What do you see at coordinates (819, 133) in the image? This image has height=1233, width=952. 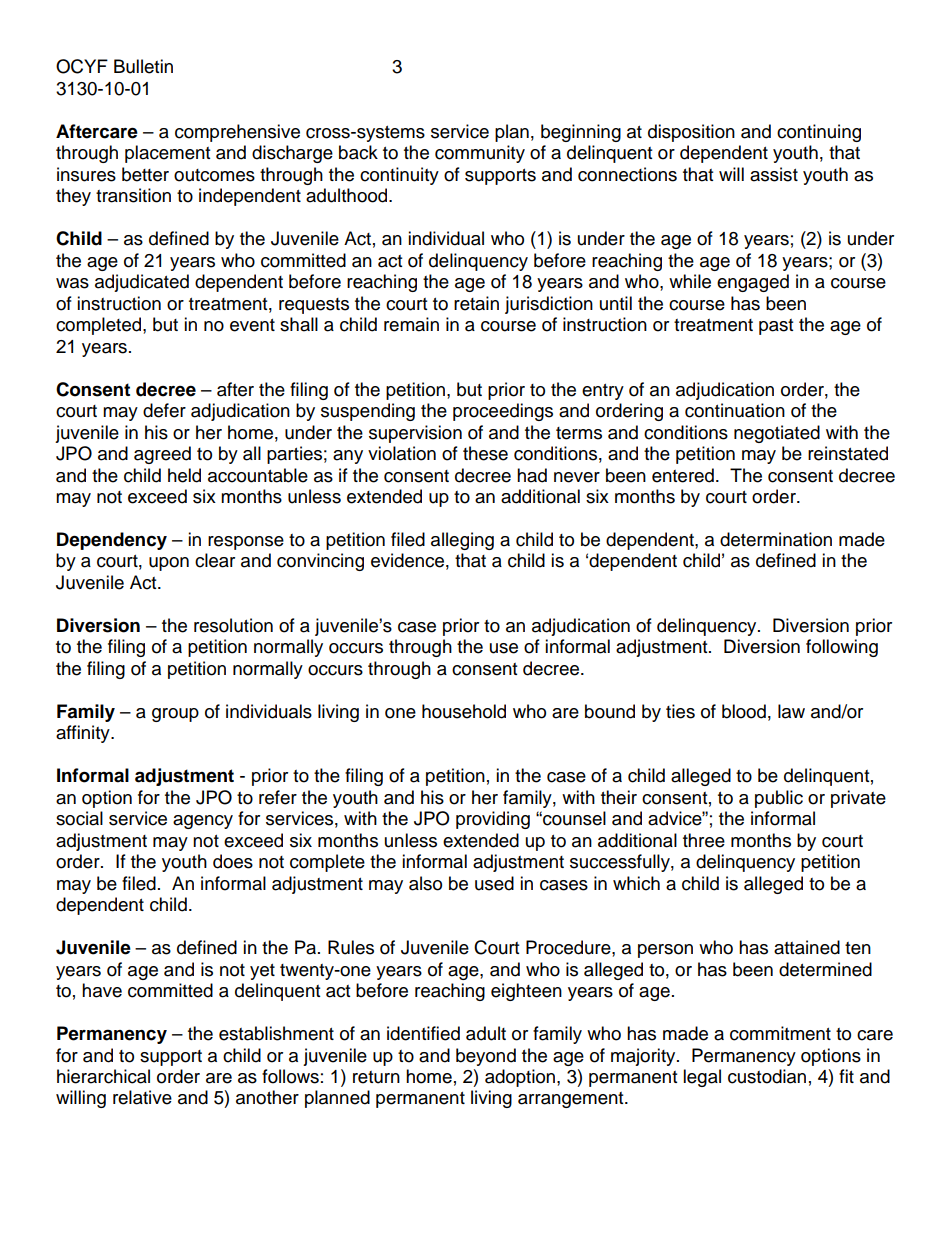 I see `continuing` at bounding box center [819, 133].
